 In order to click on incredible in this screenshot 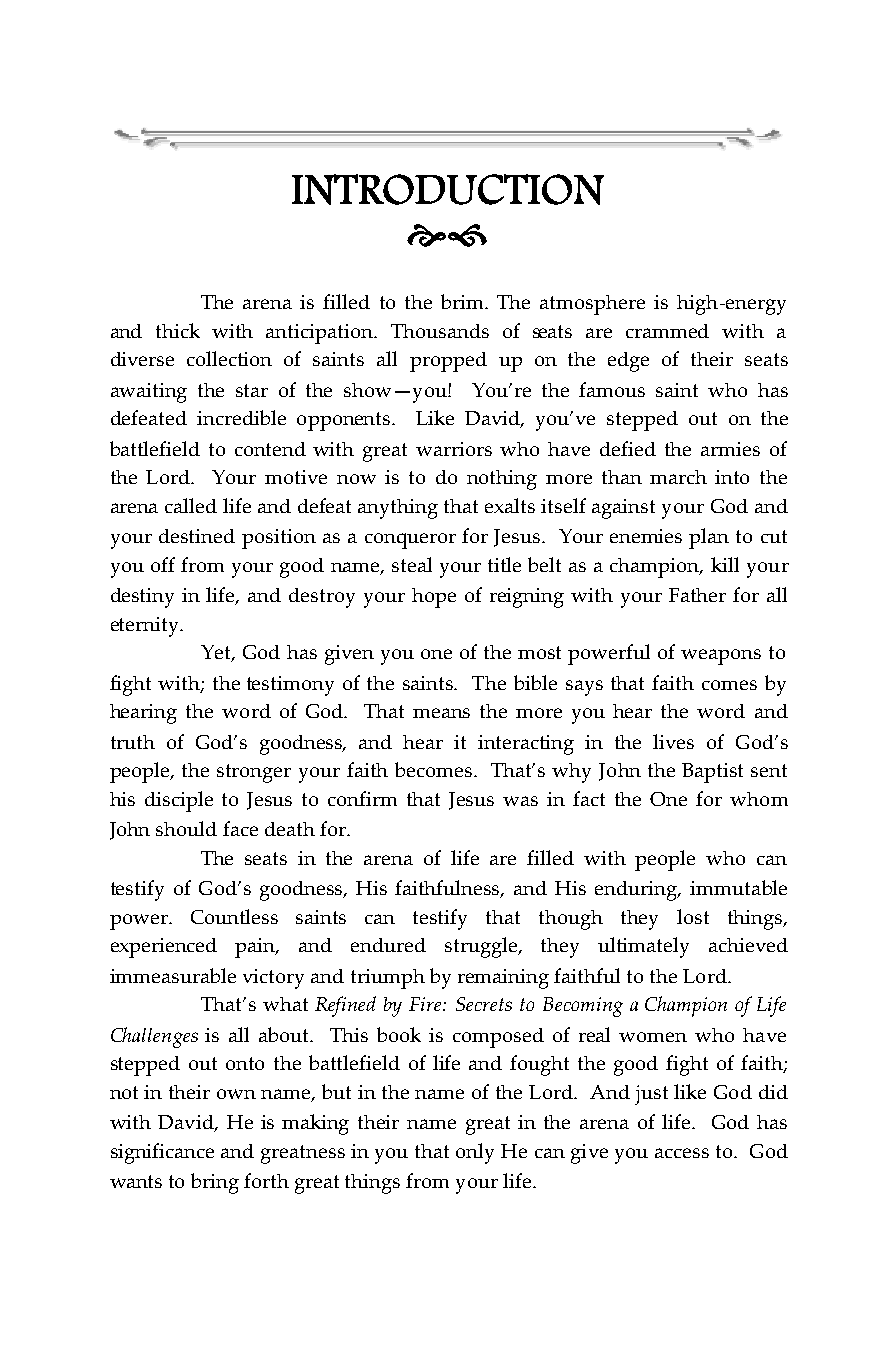, I will do `click(241, 417)`.
